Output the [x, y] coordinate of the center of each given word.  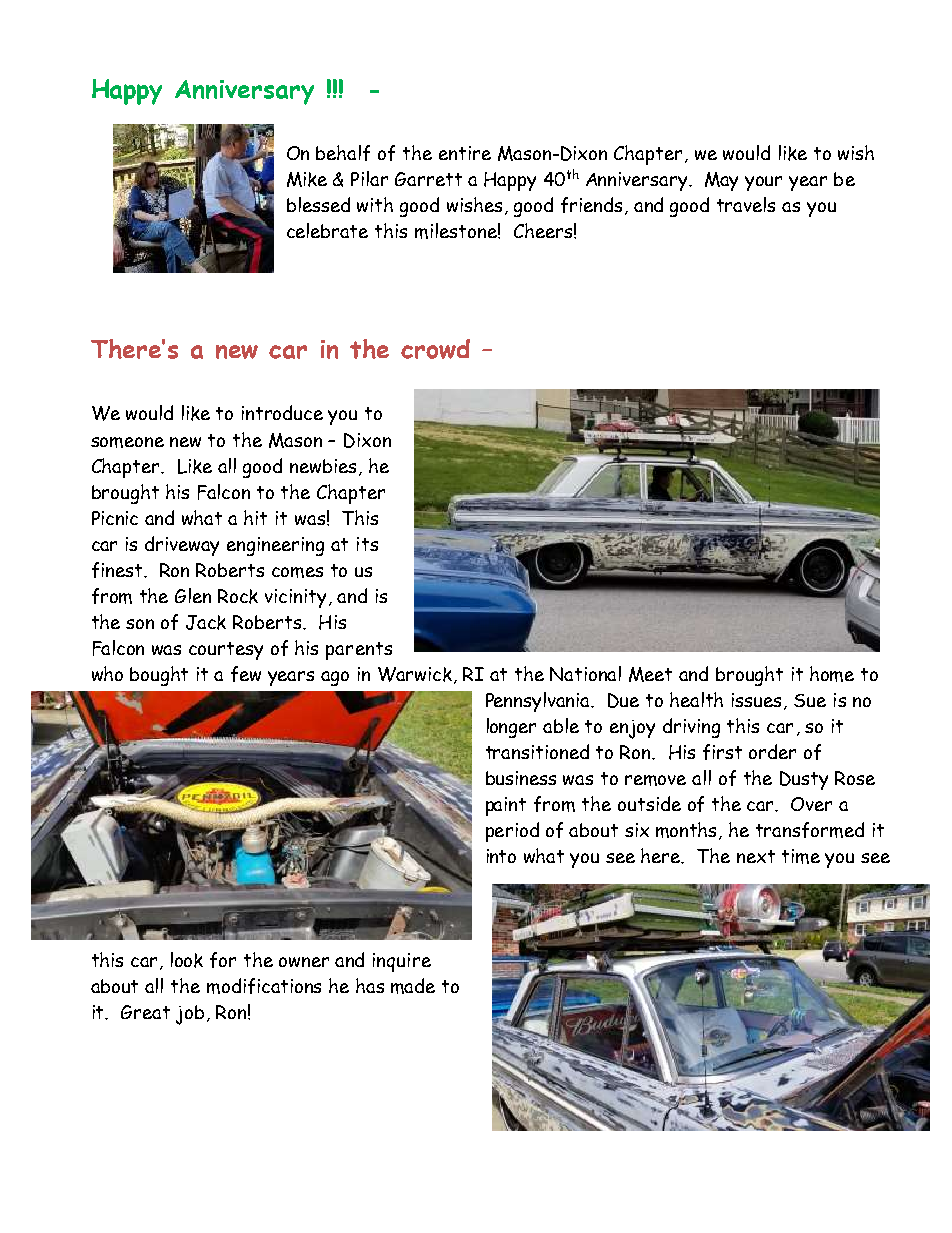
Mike [307, 179]
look [187, 960]
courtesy [226, 651]
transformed [810, 830]
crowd [435, 349]
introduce [282, 412]
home [832, 674]
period [512, 832]
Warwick [416, 675]
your [763, 183]
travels [746, 204]
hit [255, 517]
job [190, 1015]
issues [758, 701]
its [367, 544]
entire [465, 153]
